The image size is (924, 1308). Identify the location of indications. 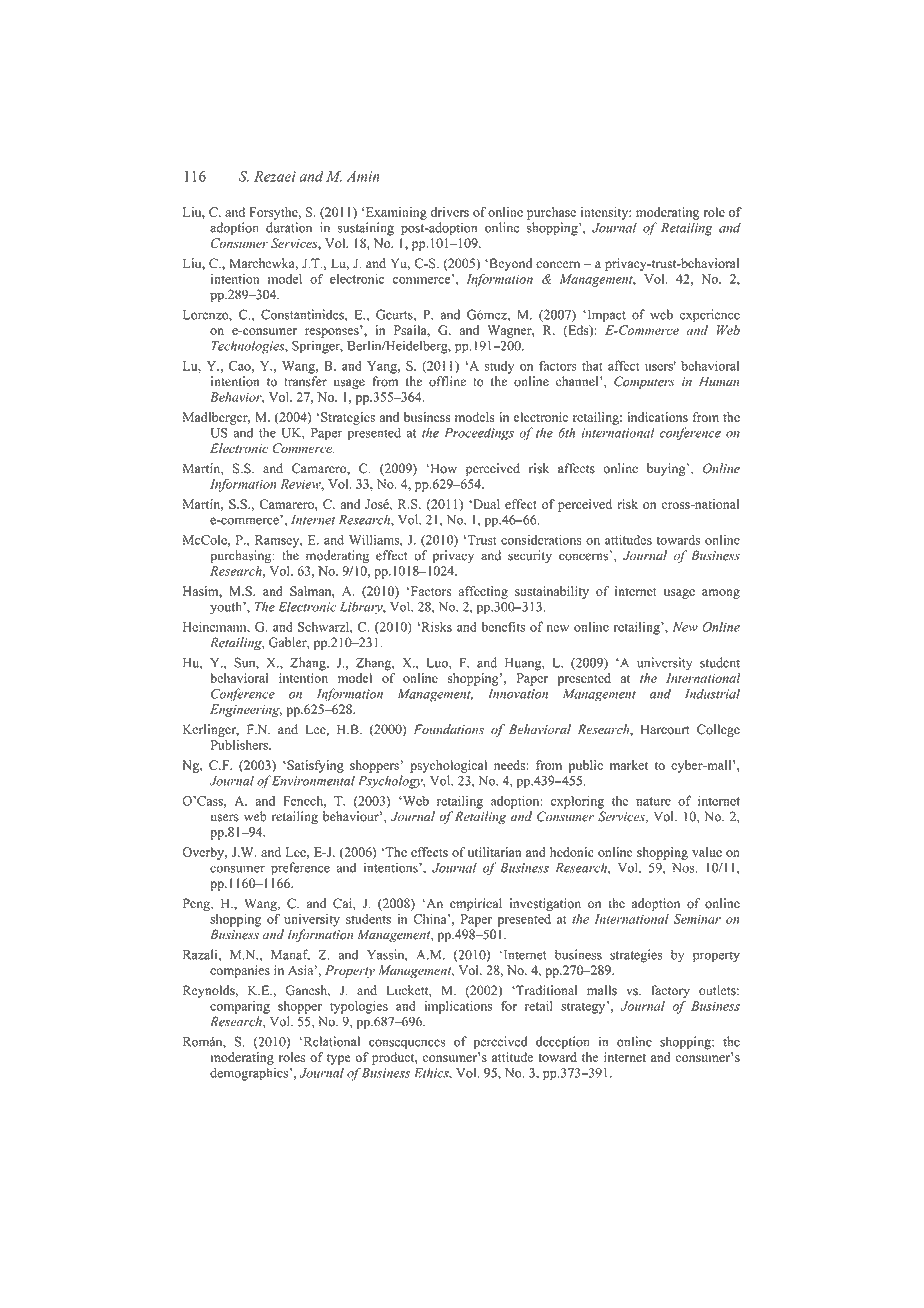
(657, 417).
